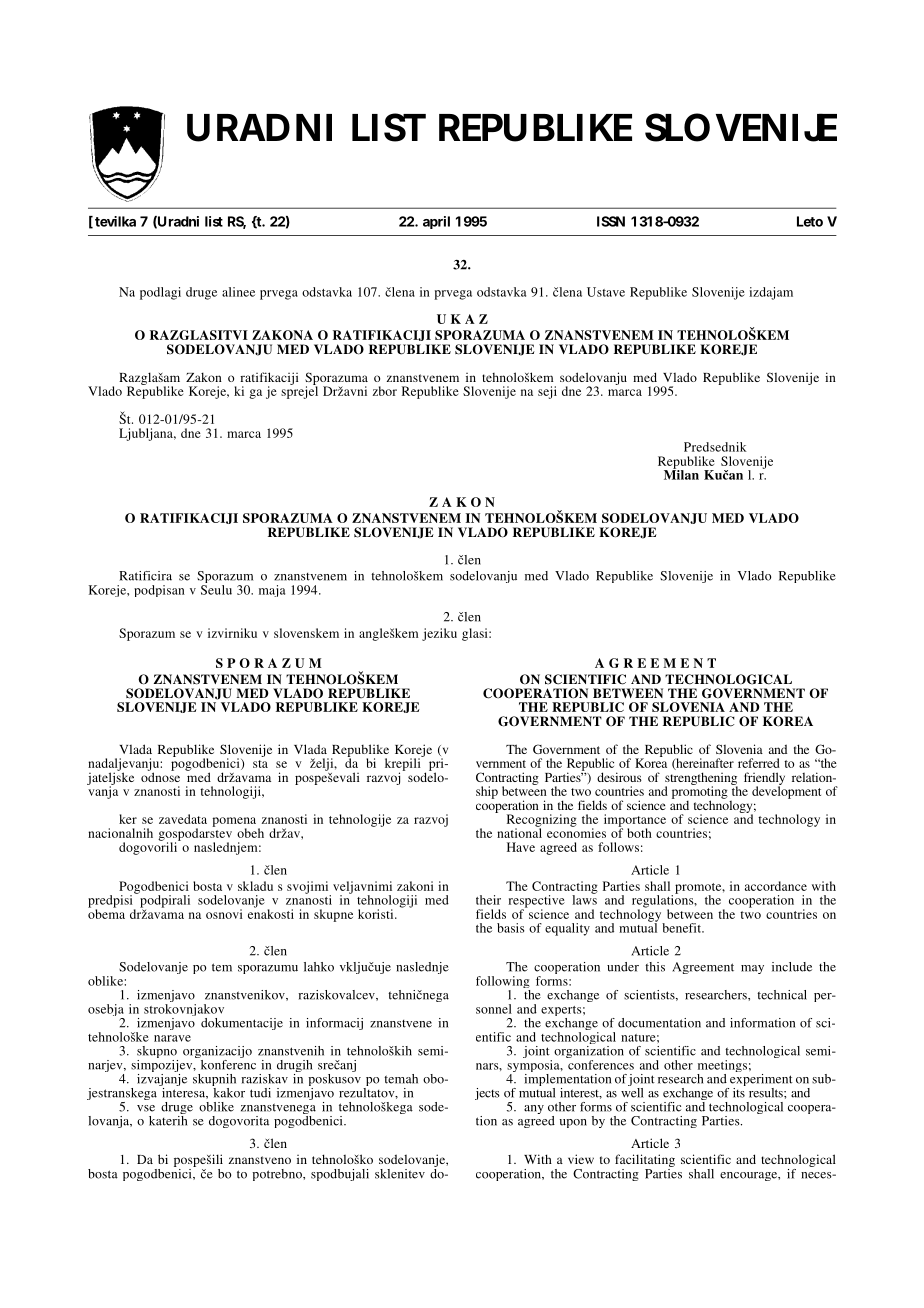 The image size is (924, 1308). What do you see at coordinates (436, 222) in the document?
I see `april` at bounding box center [436, 222].
